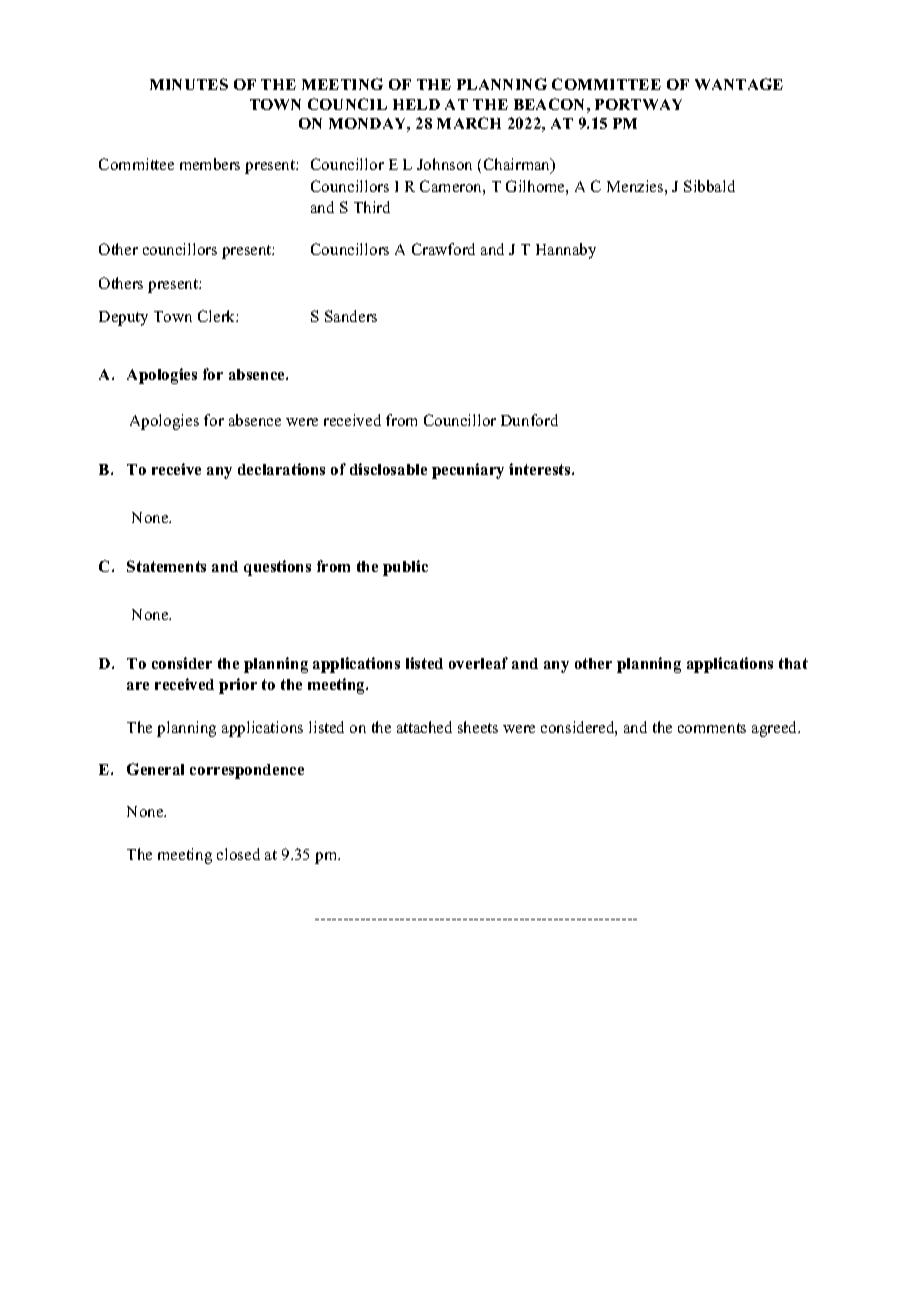 This image has height=1308, width=924. I want to click on comments, so click(712, 728).
